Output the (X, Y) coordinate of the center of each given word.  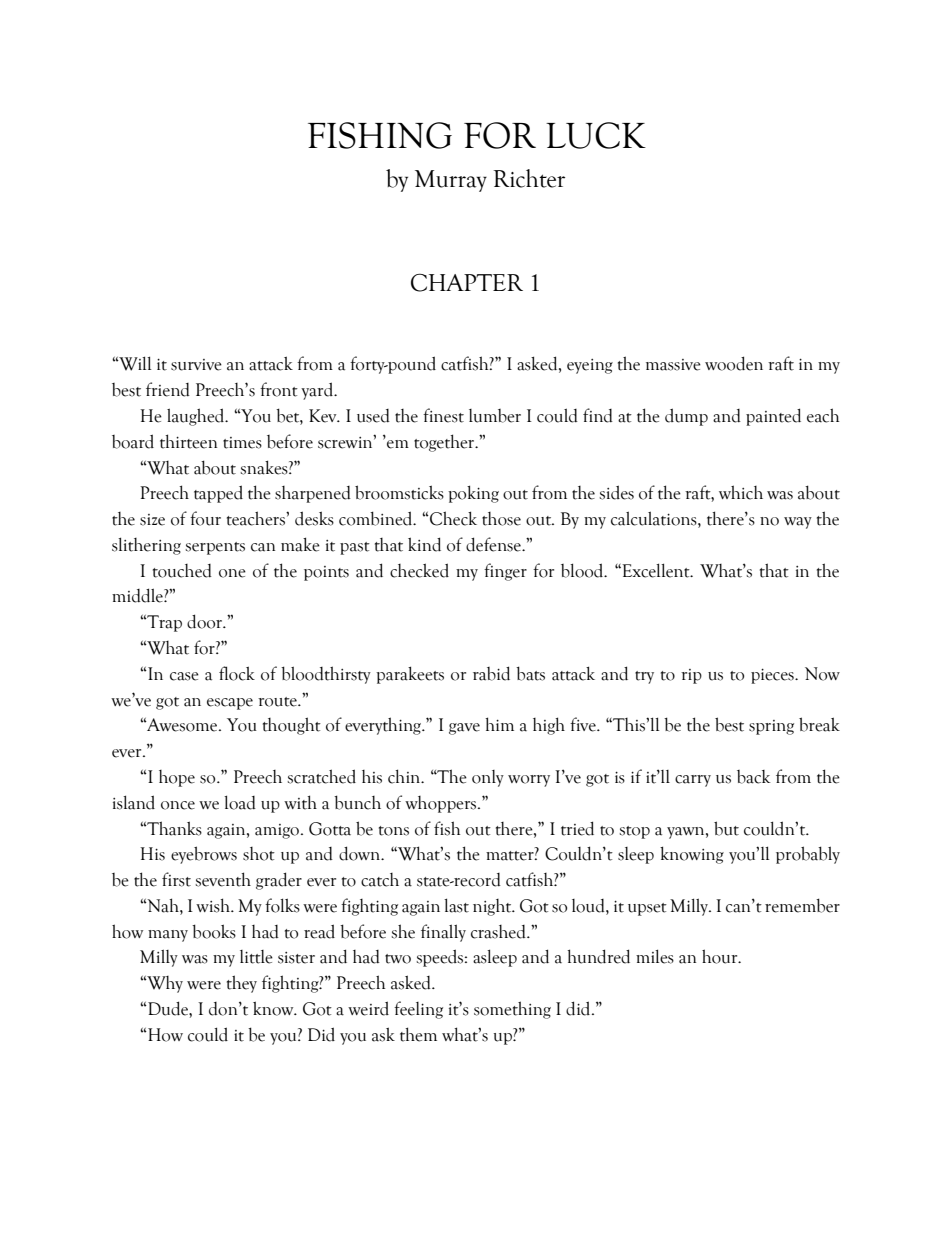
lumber (495, 416)
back (754, 777)
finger (505, 572)
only (488, 778)
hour (721, 956)
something (512, 1010)
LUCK (596, 135)
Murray (451, 181)
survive (196, 365)
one (232, 573)
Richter (529, 178)
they (242, 984)
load (240, 802)
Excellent (656, 570)
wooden (734, 363)
